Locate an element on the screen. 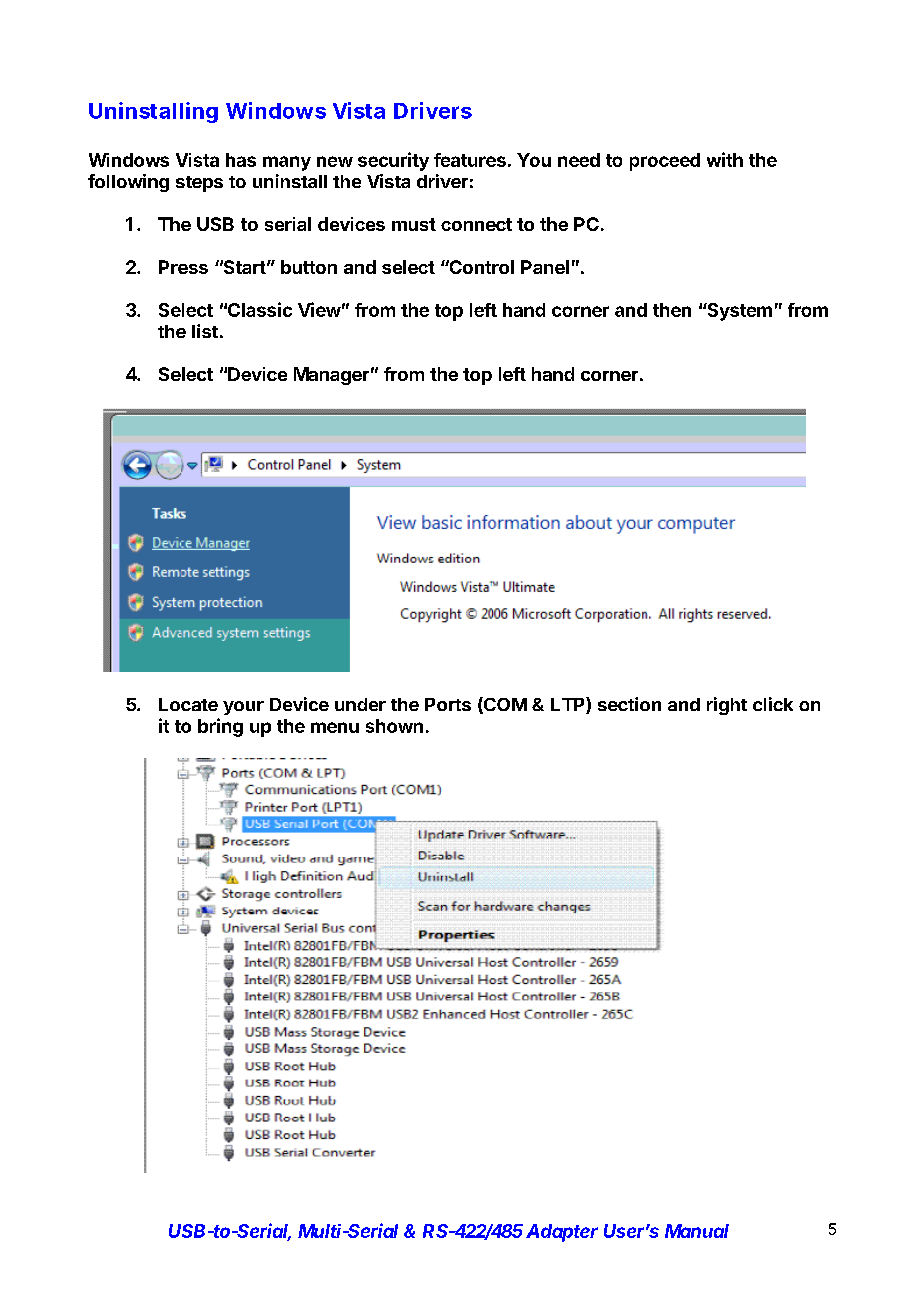  steps is located at coordinates (199, 184).
